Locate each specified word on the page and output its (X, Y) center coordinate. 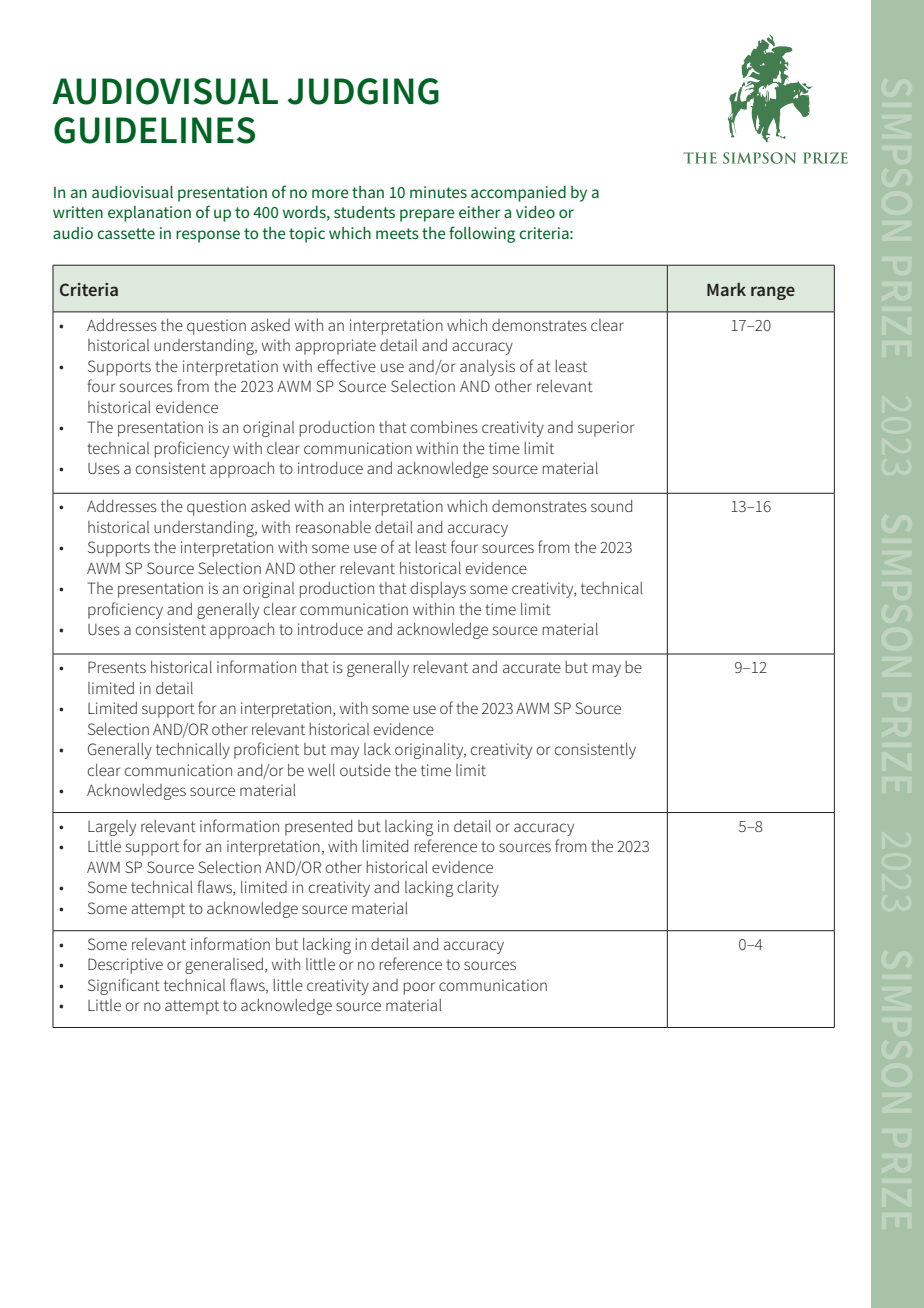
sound (611, 506)
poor (419, 988)
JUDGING (363, 91)
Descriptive (125, 966)
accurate (532, 667)
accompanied (518, 194)
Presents (117, 667)
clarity (478, 889)
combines (444, 427)
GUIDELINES (154, 130)
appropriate (335, 347)
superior (606, 429)
